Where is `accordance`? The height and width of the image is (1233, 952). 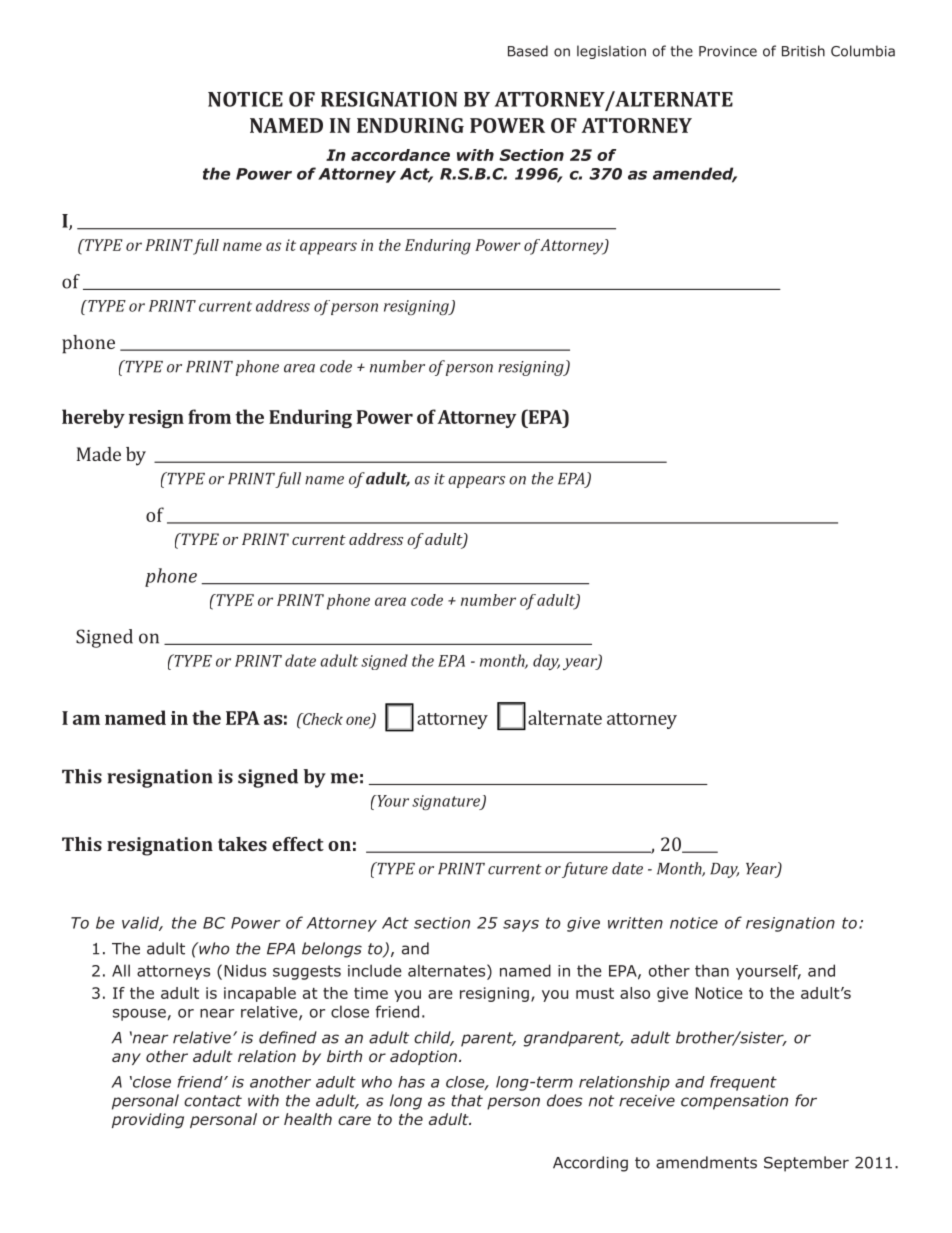
accordance is located at coordinates (400, 155).
